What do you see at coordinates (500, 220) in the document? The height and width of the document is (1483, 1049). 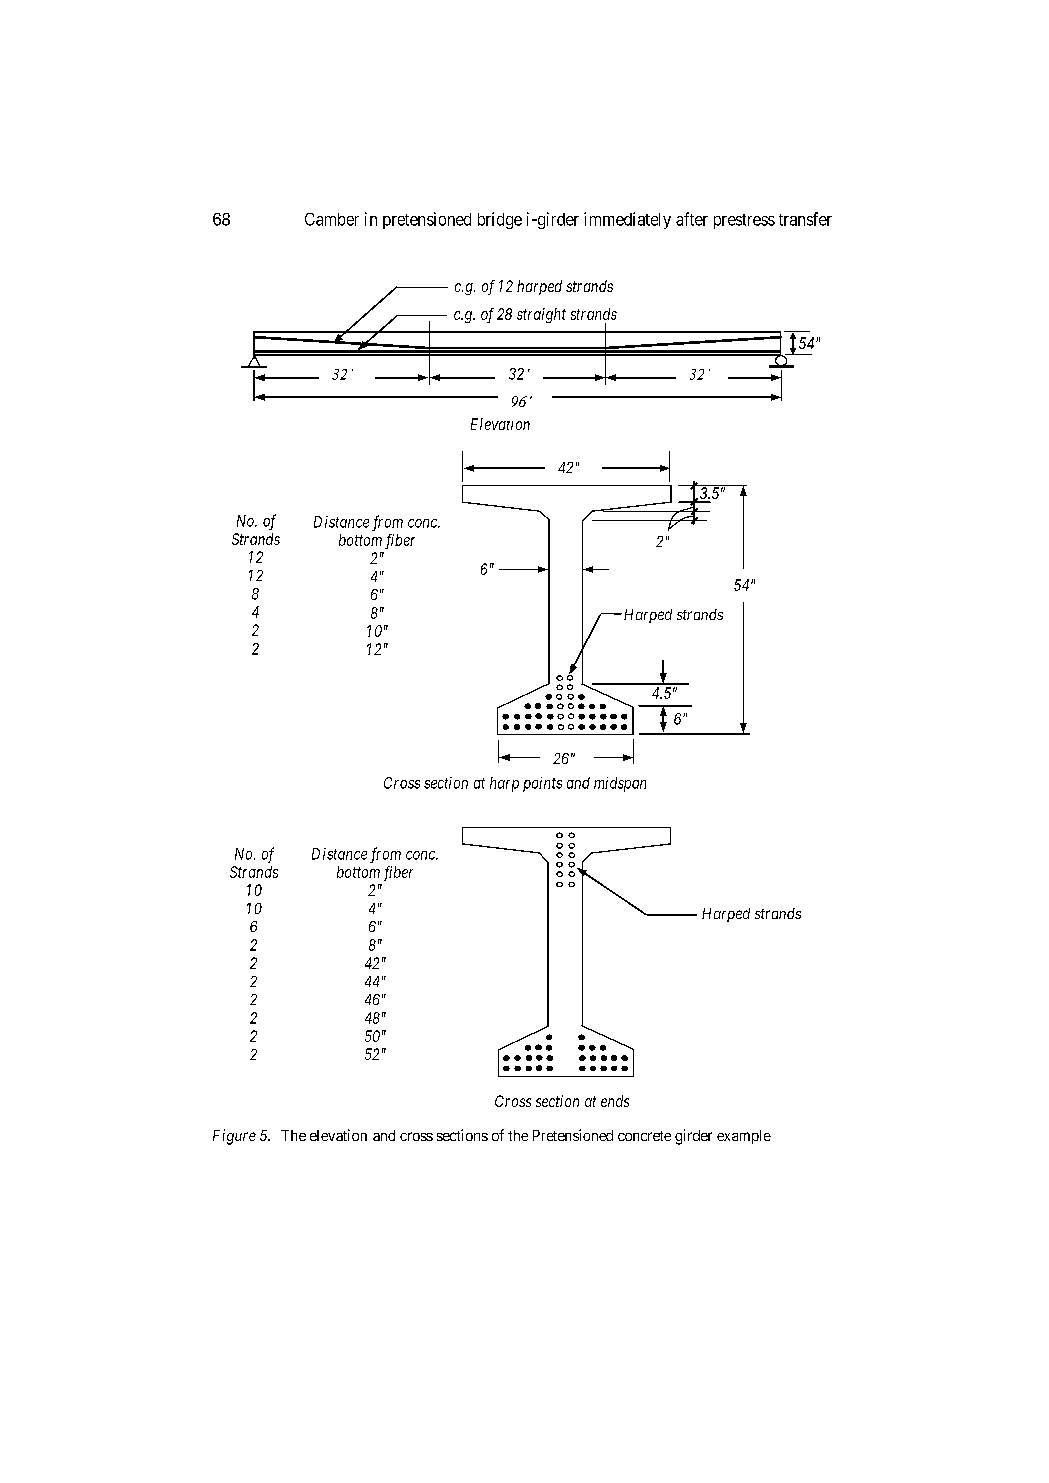 I see `bridge` at bounding box center [500, 220].
